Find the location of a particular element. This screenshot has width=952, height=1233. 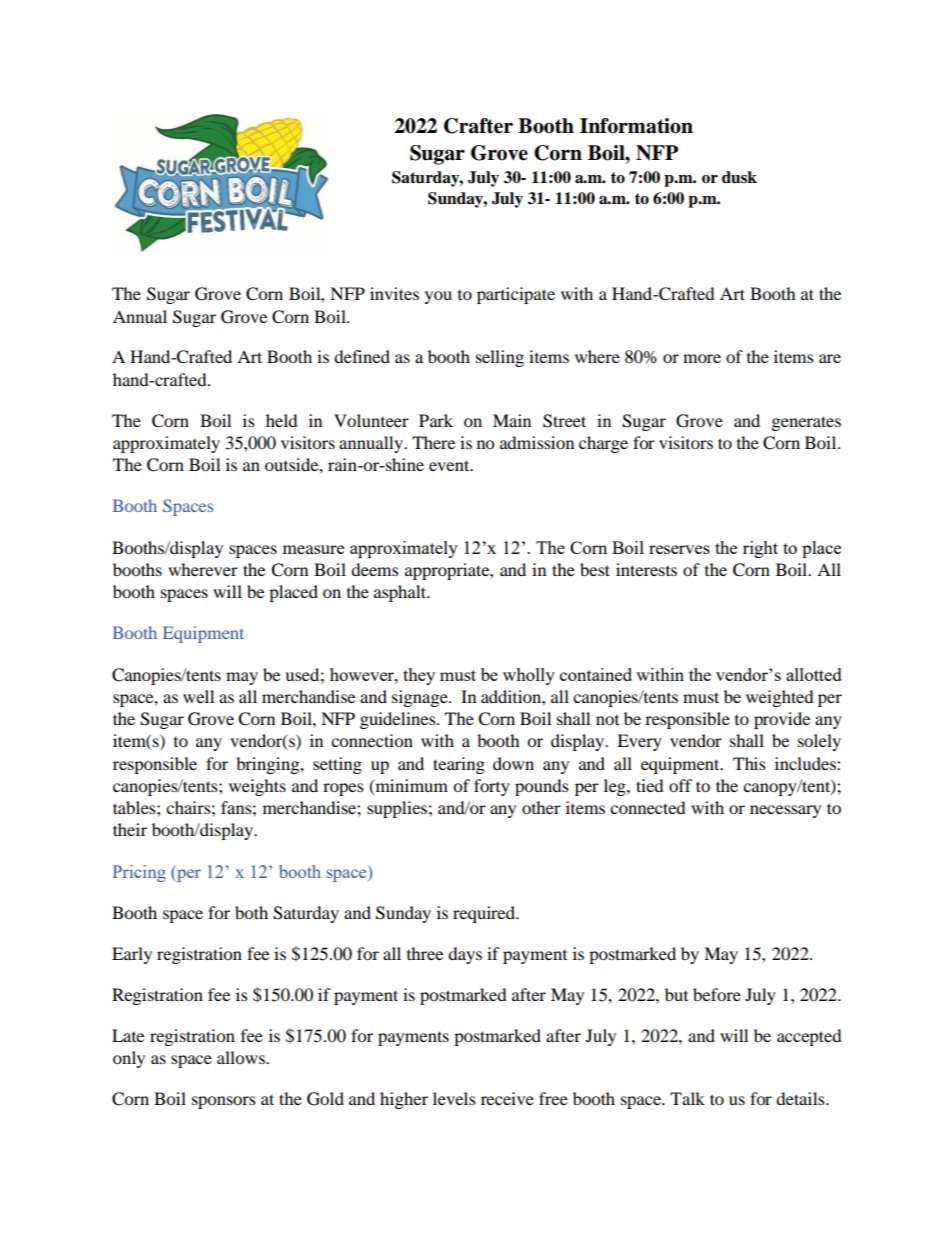

well is located at coordinates (198, 696).
